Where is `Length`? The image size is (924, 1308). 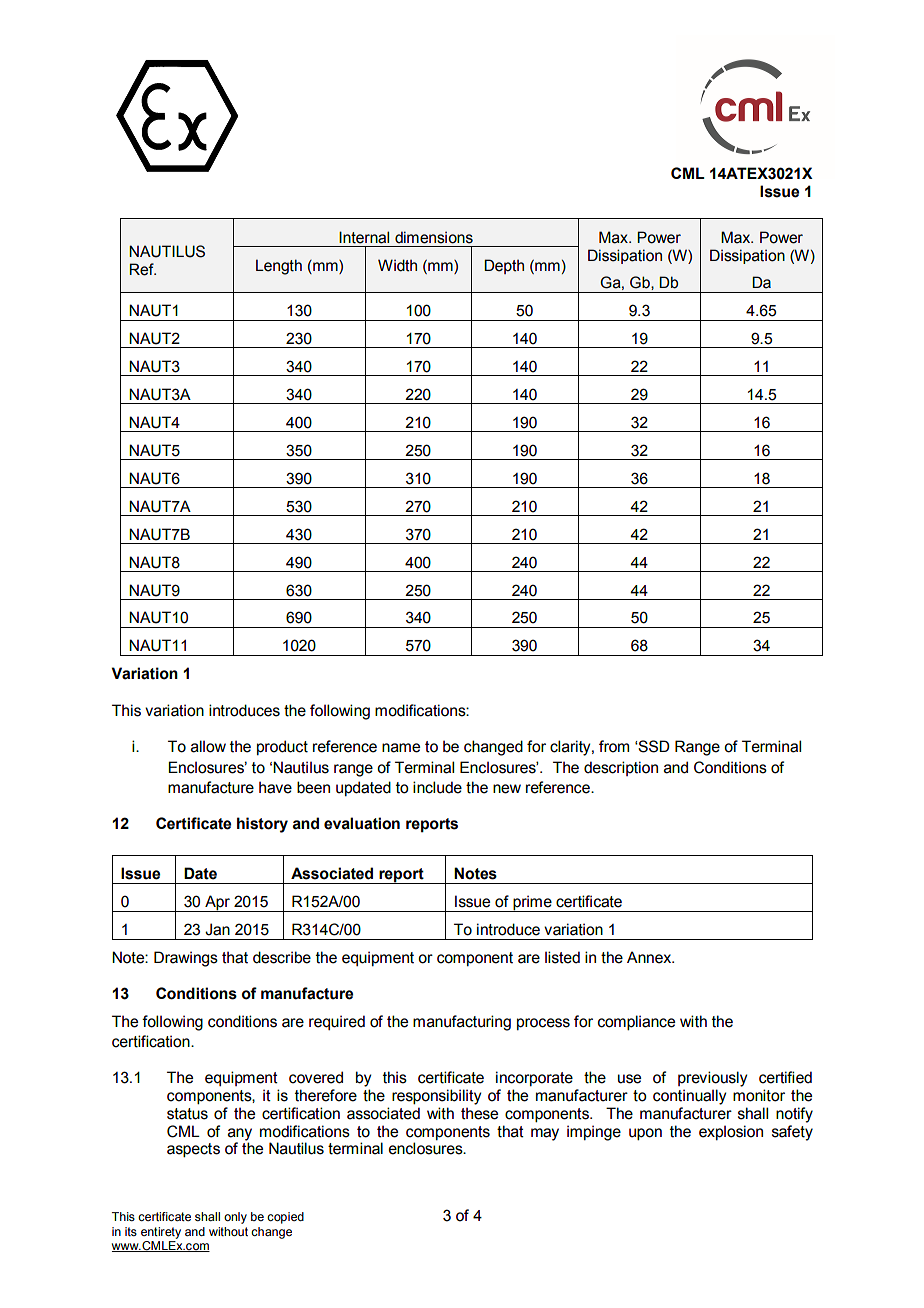 Length is located at coordinates (279, 267).
